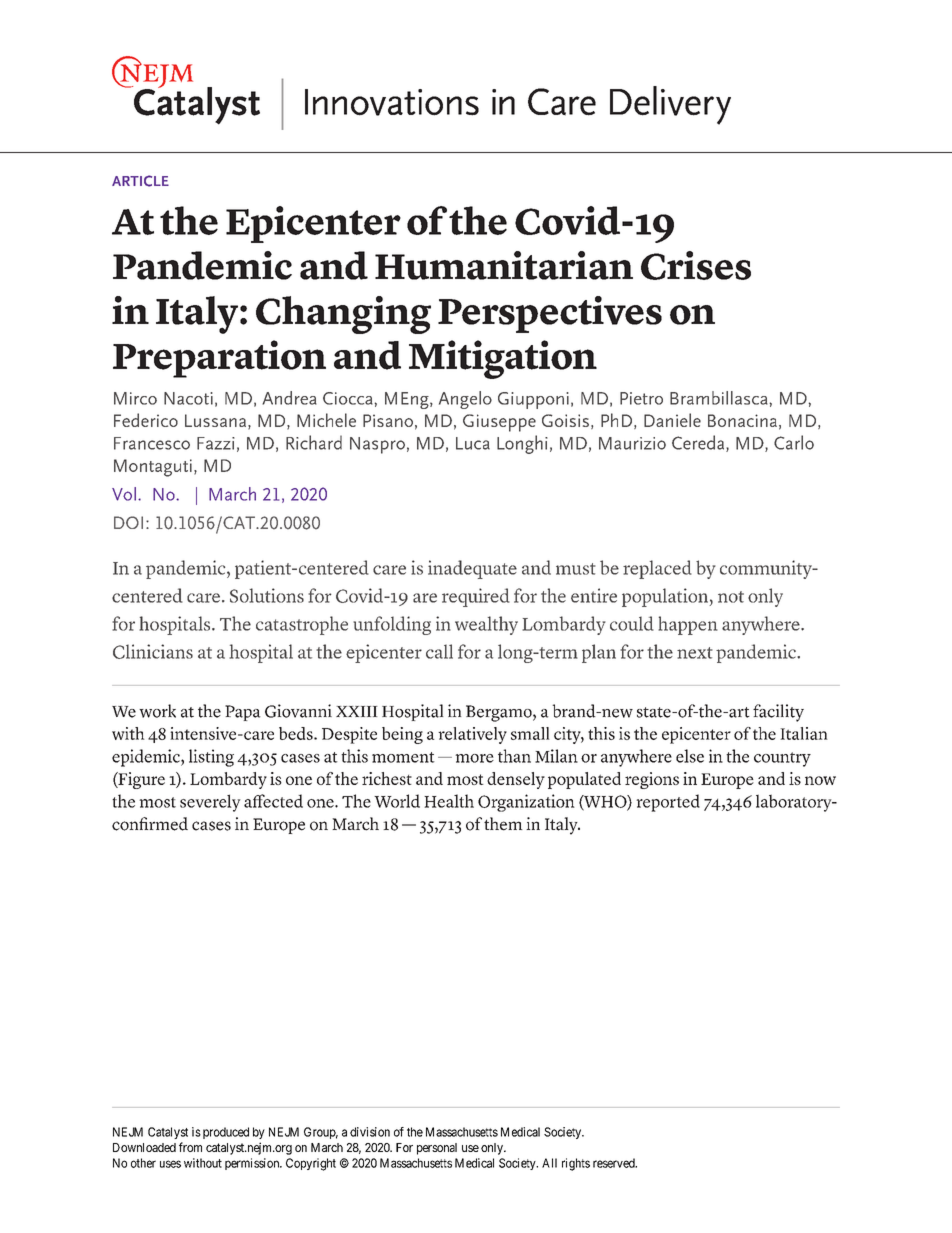  I want to click on Crises, so click(696, 265).
